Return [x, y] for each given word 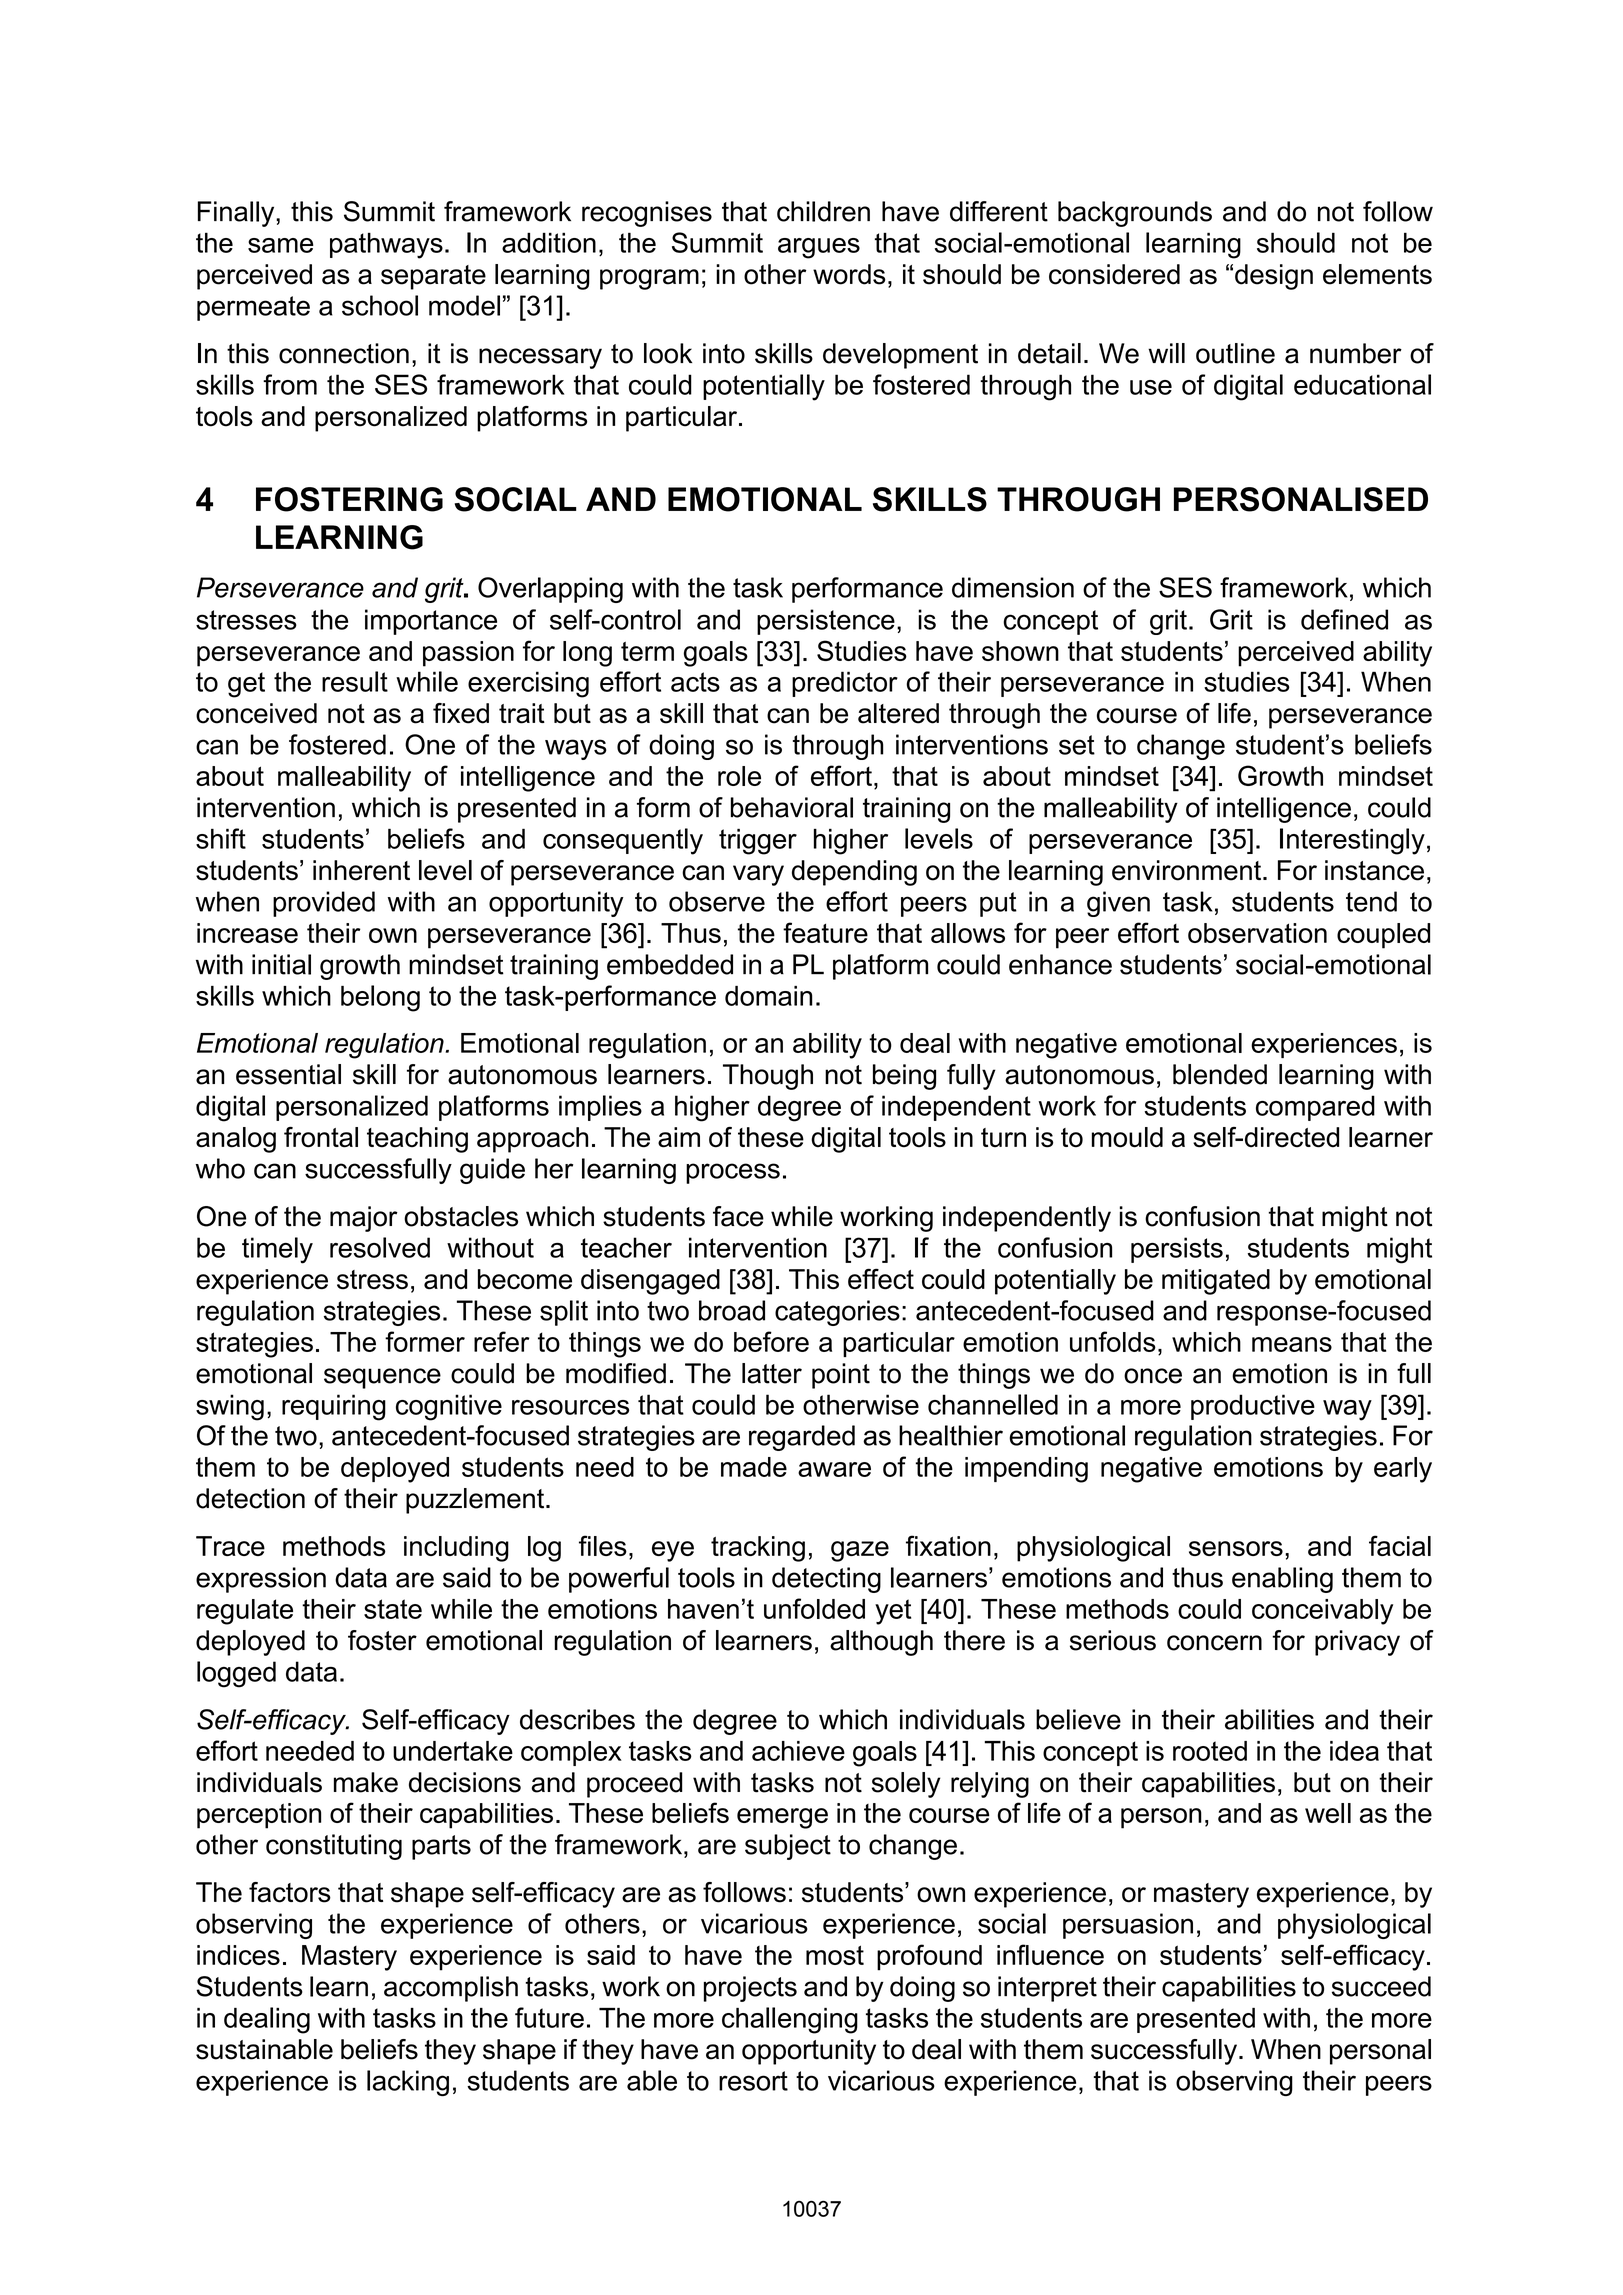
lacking [408, 2083]
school [380, 305]
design [1274, 277]
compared [1315, 1108]
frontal [321, 1137]
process [733, 1173]
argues [819, 248]
